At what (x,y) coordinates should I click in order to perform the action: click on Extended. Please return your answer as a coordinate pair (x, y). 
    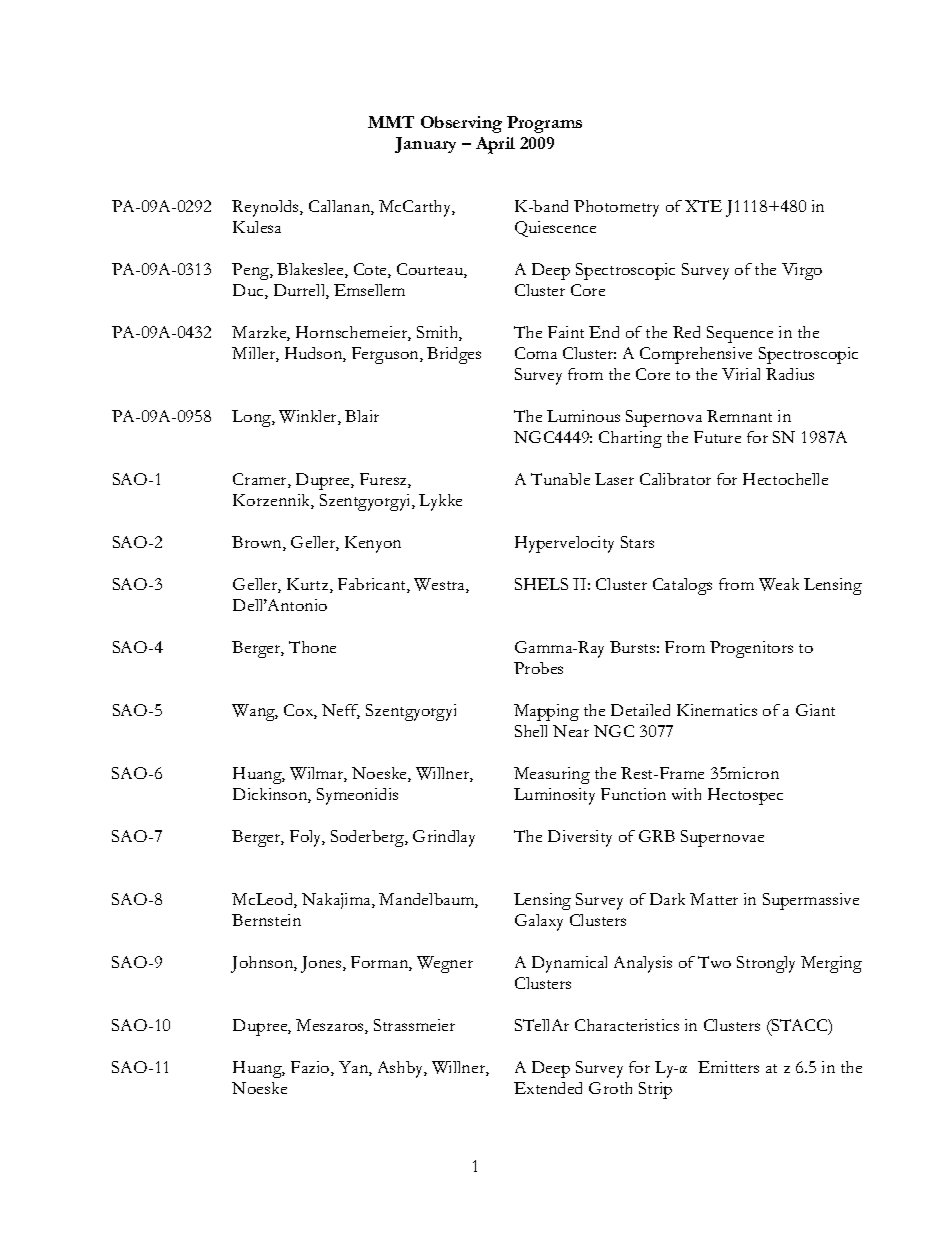
    Looking at the image, I should click on (548, 1088).
